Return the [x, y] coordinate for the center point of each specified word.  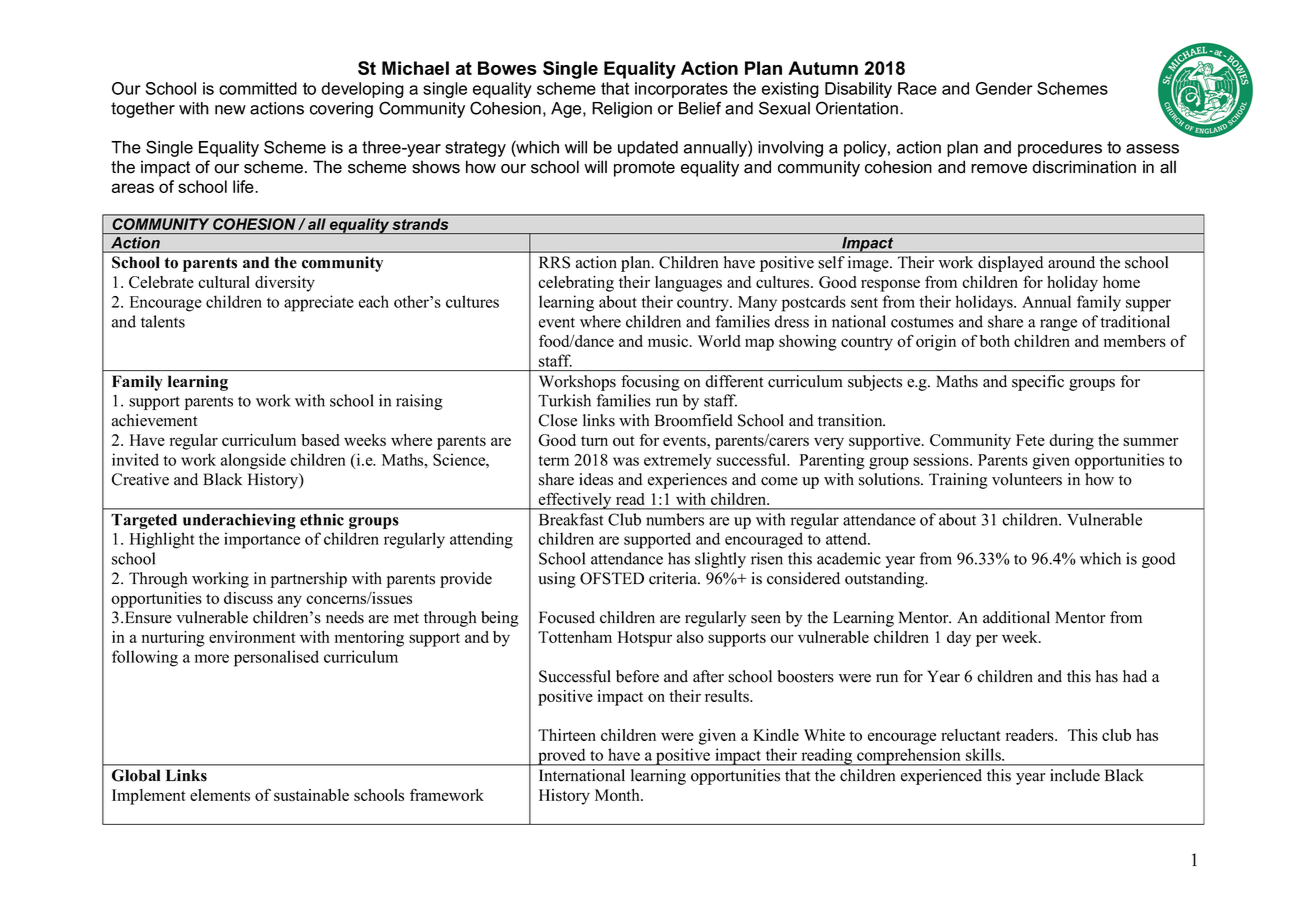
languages [688, 284]
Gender [1004, 88]
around [1071, 262]
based [320, 440]
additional [1016, 617]
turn [594, 441]
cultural [224, 282]
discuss [248, 598]
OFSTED [612, 578]
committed [258, 88]
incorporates [681, 90]
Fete [1030, 440]
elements [220, 795]
